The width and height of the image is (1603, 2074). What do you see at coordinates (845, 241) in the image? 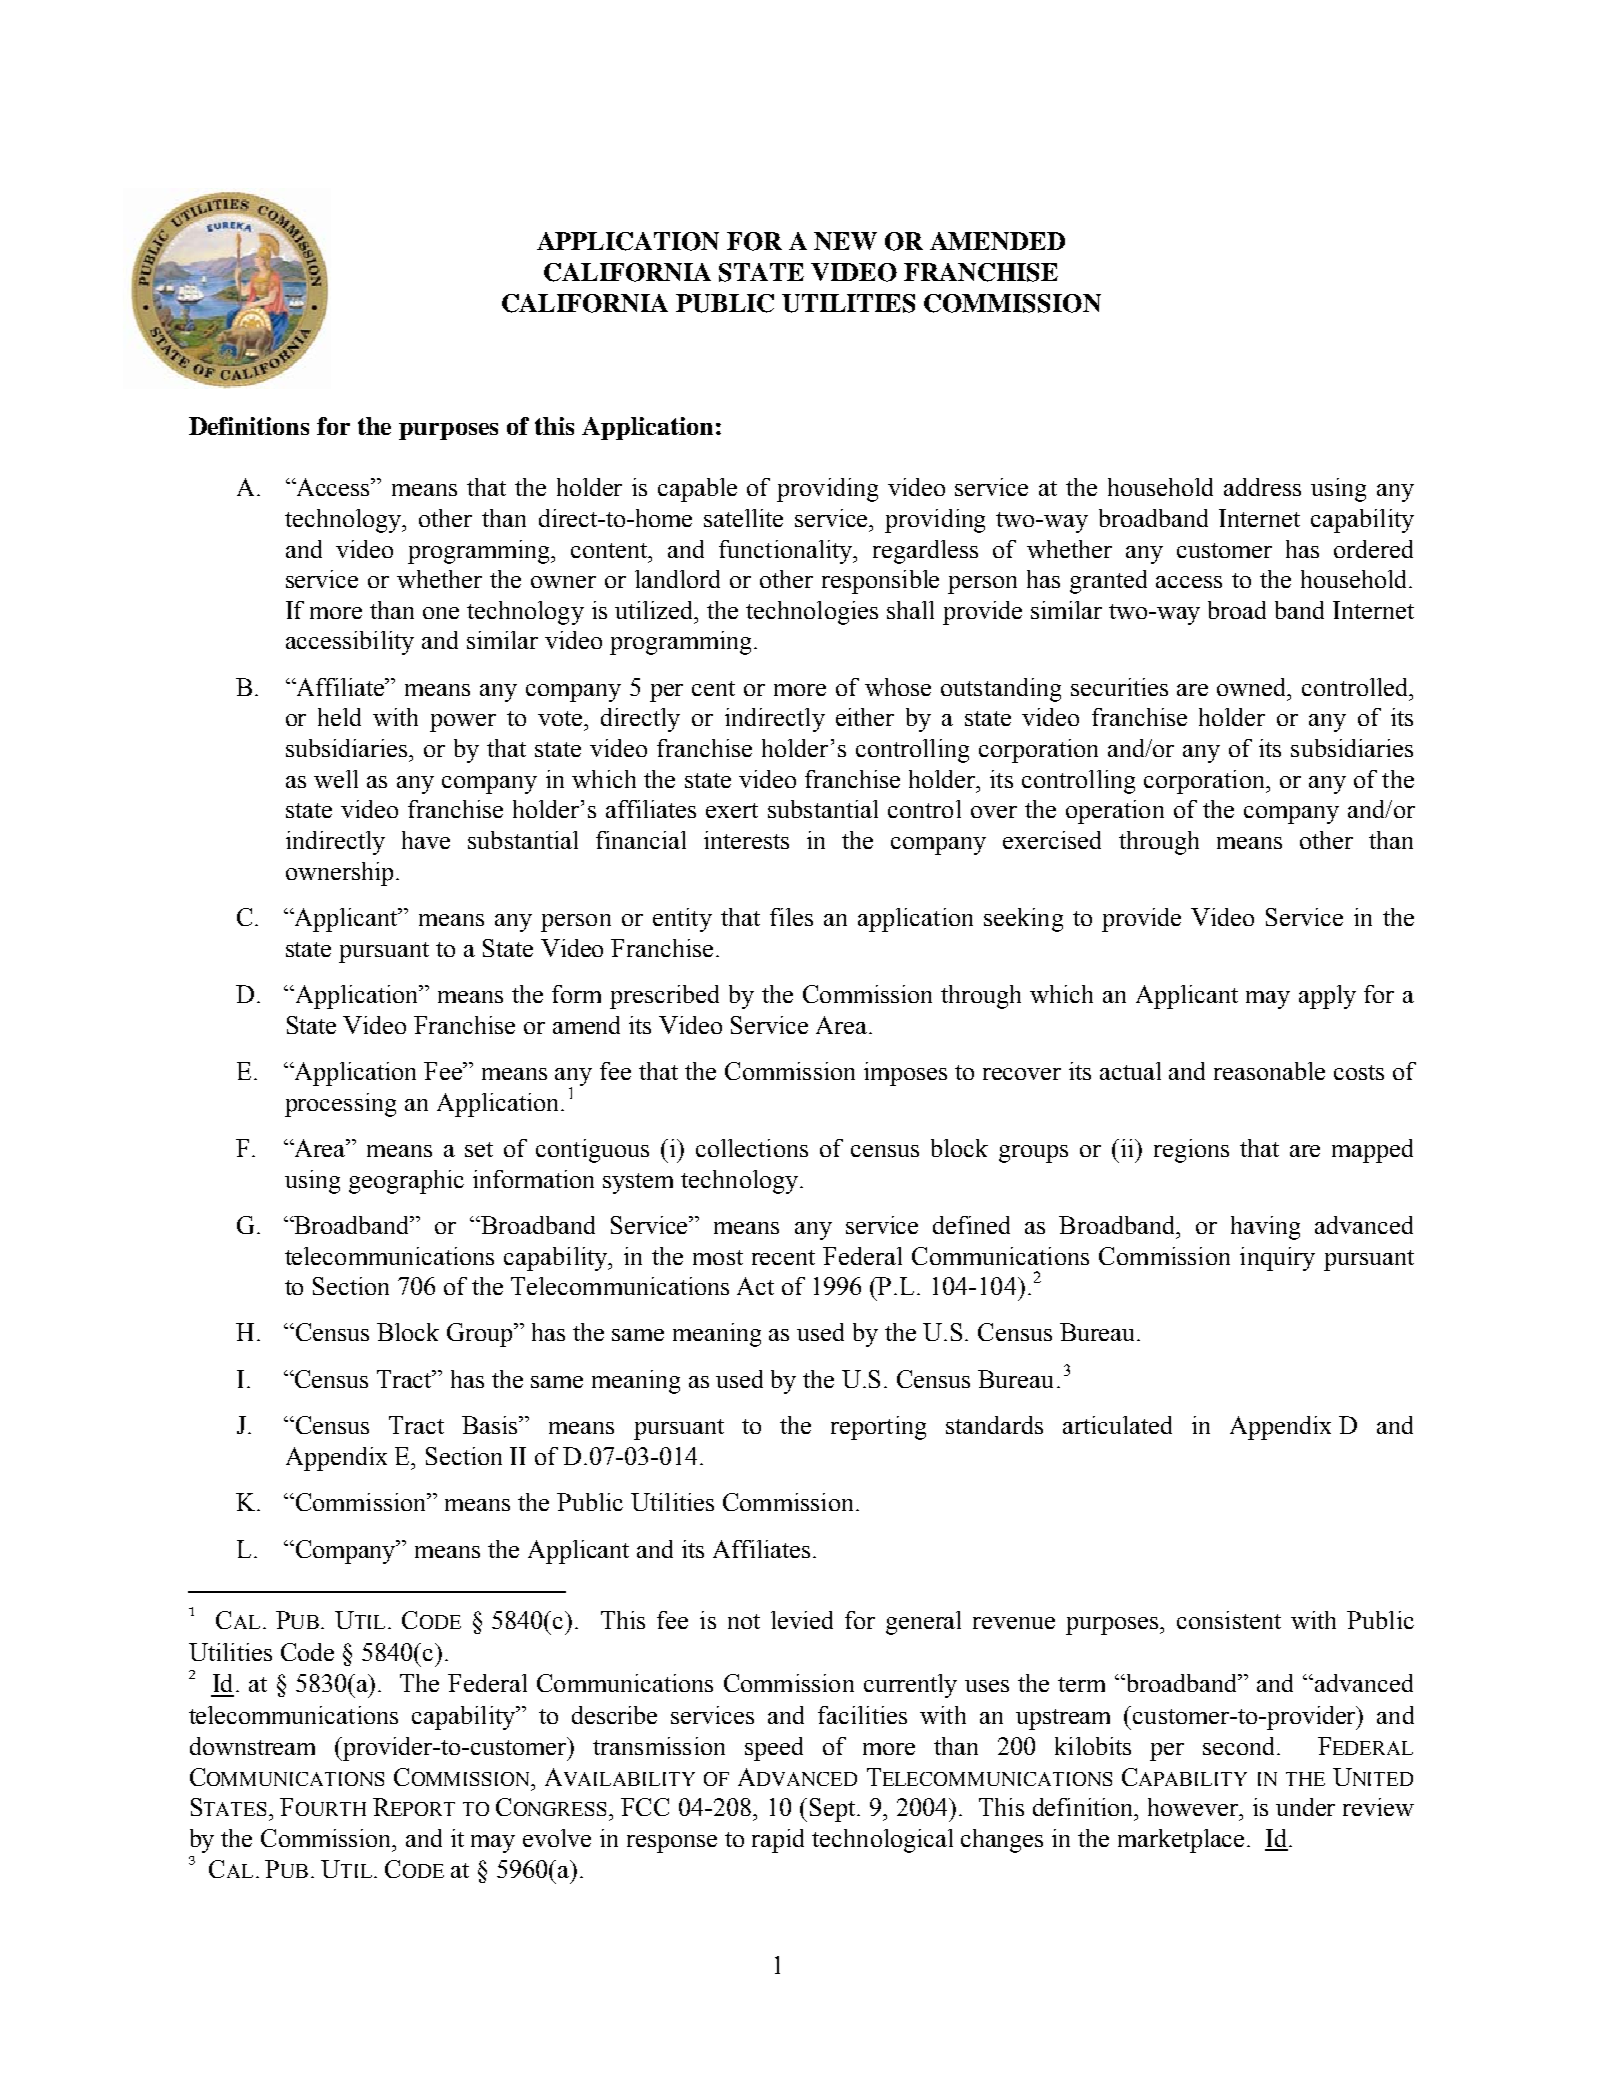
I see `NEW` at bounding box center [845, 241].
